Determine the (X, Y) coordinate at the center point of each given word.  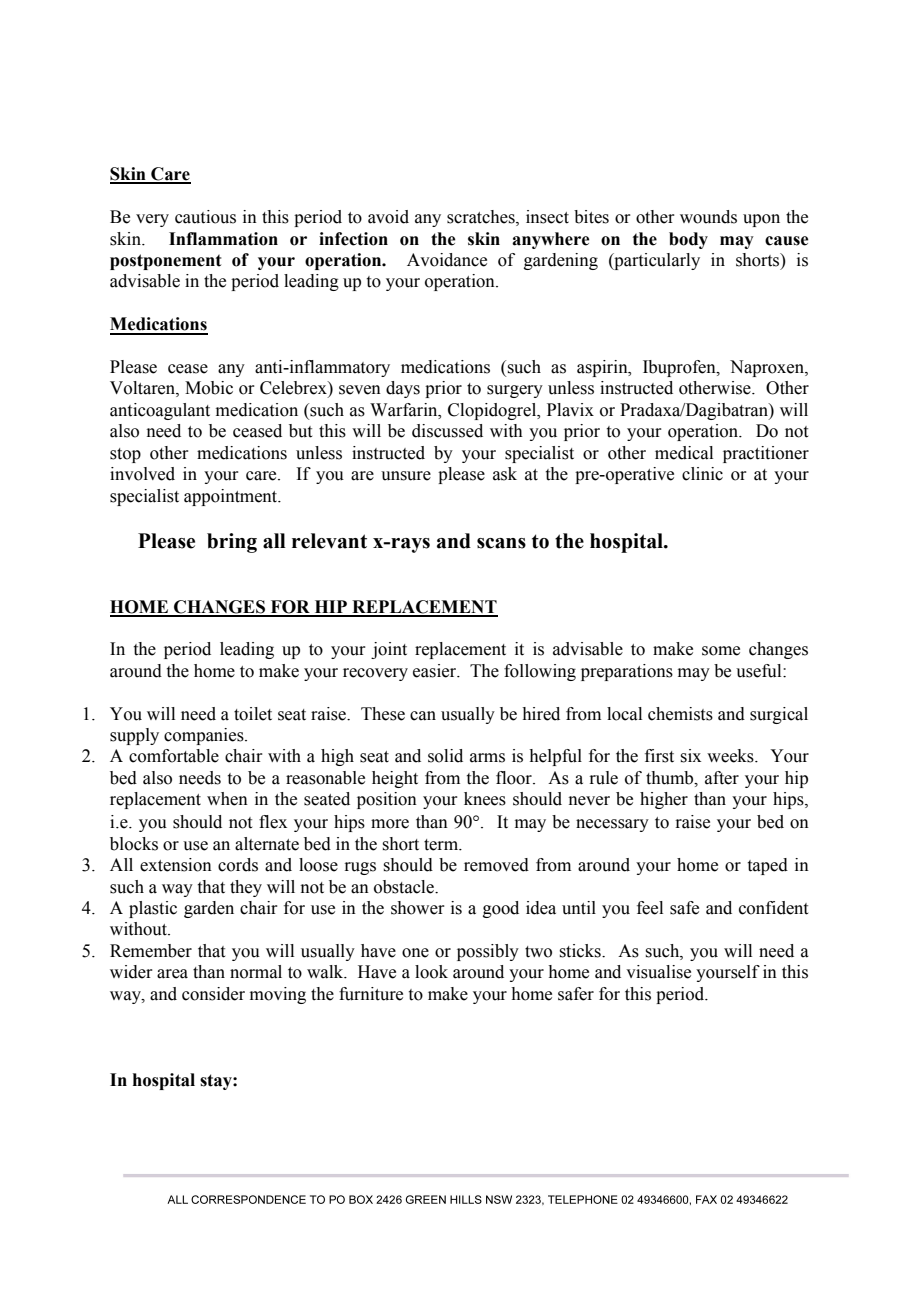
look (431, 972)
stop (125, 455)
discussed (447, 431)
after (722, 778)
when (227, 799)
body (688, 240)
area (172, 974)
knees (485, 799)
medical (684, 453)
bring (232, 543)
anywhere (551, 240)
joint (389, 650)
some (721, 651)
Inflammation (223, 239)
